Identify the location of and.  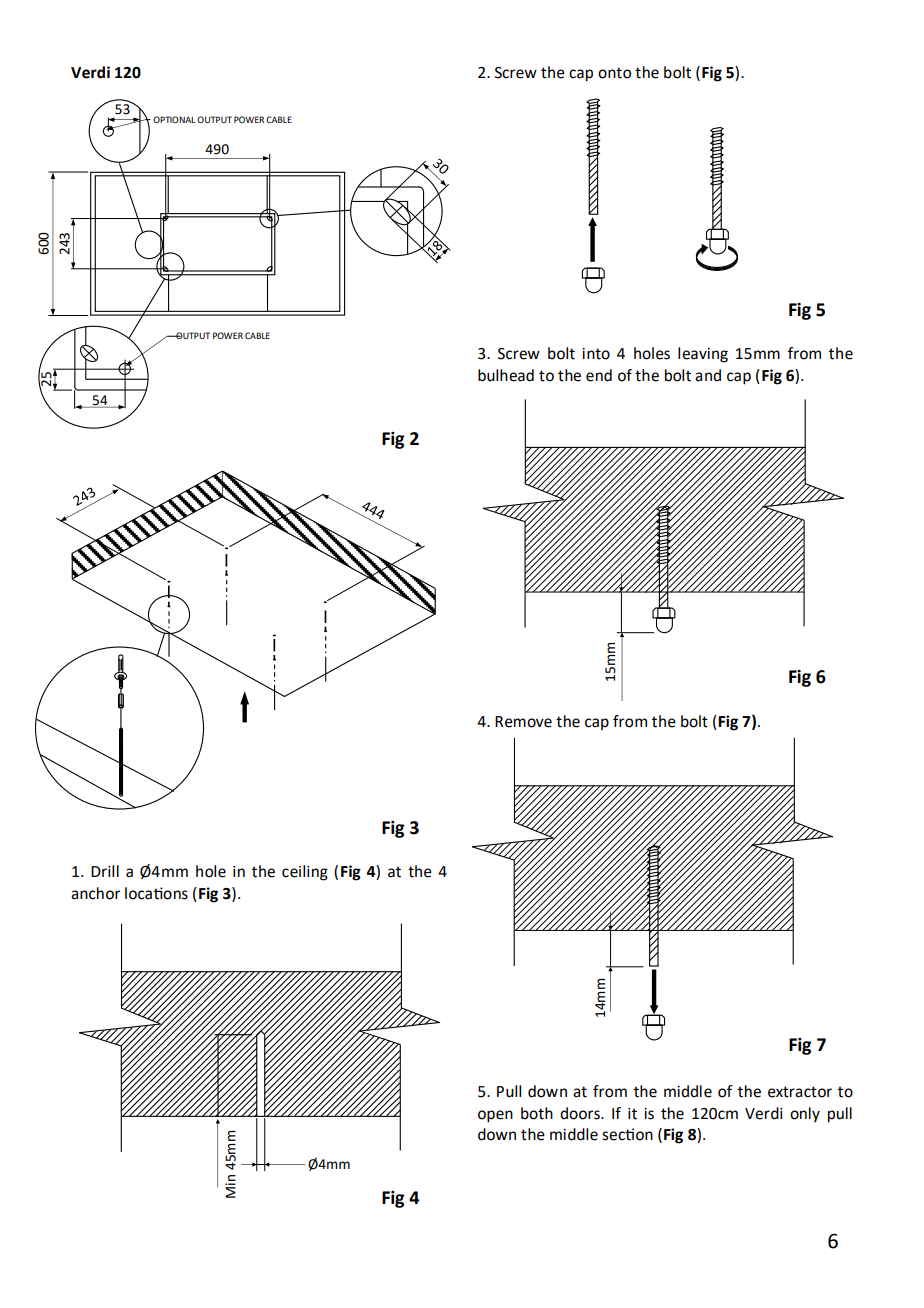
(708, 375).
